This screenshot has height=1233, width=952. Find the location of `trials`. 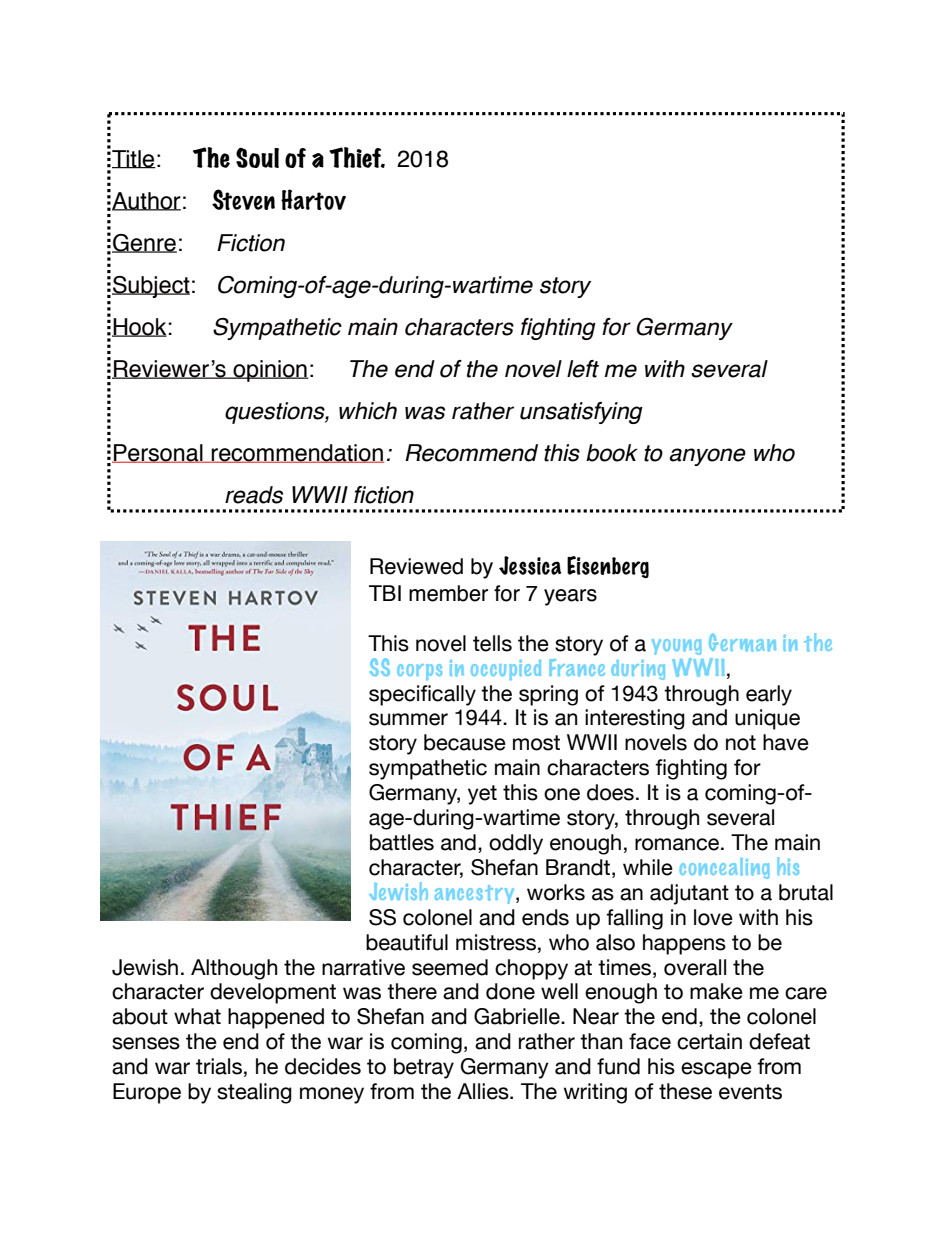

trials is located at coordinates (219, 1066).
